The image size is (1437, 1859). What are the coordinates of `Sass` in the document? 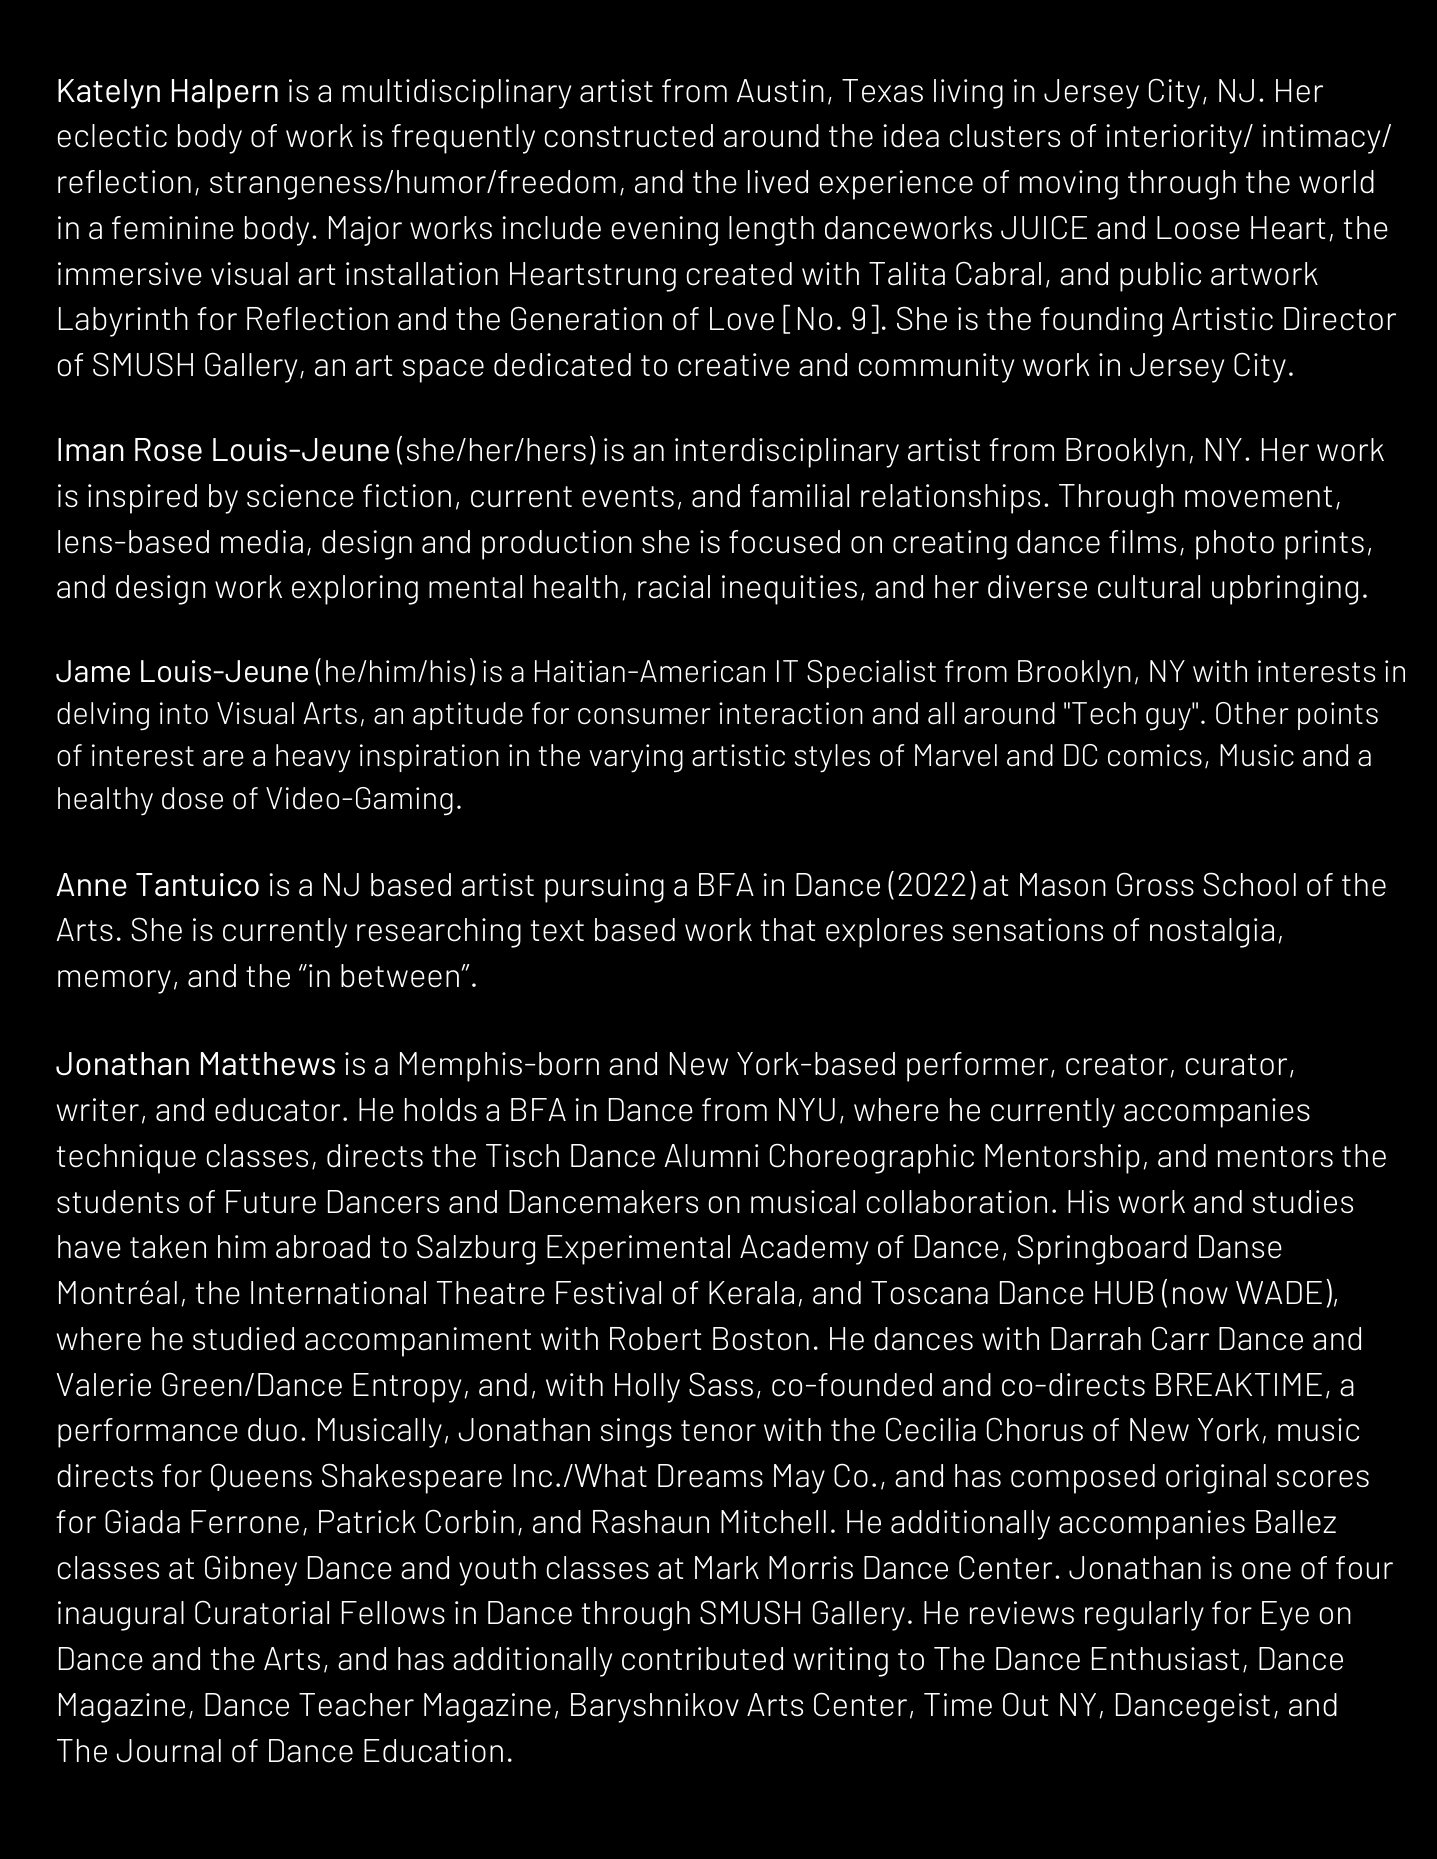 It's located at (721, 1384).
